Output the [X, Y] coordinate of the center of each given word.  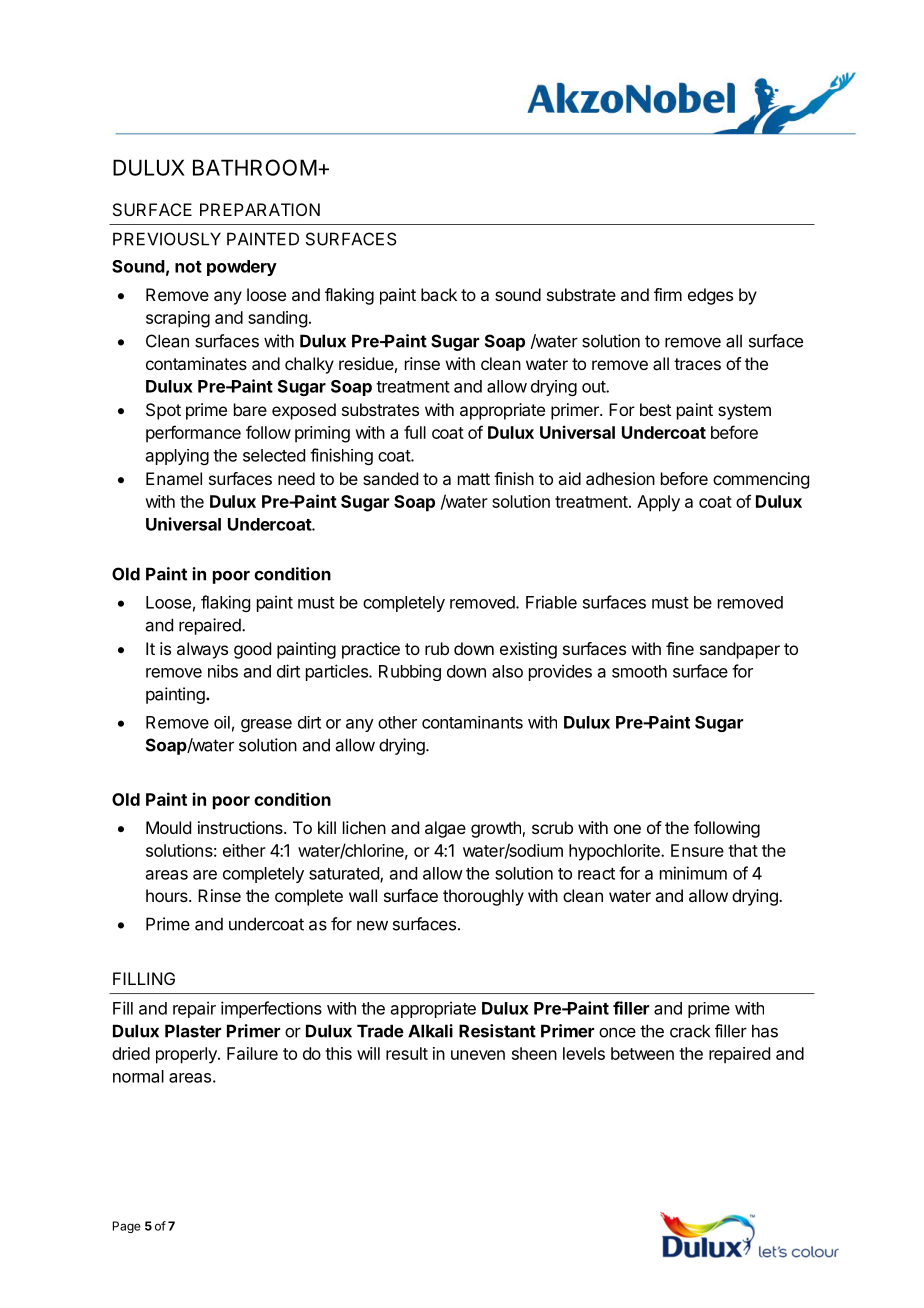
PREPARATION [260, 209]
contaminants [472, 722]
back [439, 294]
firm [668, 294]
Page [127, 1227]
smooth [639, 671]
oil [222, 722]
